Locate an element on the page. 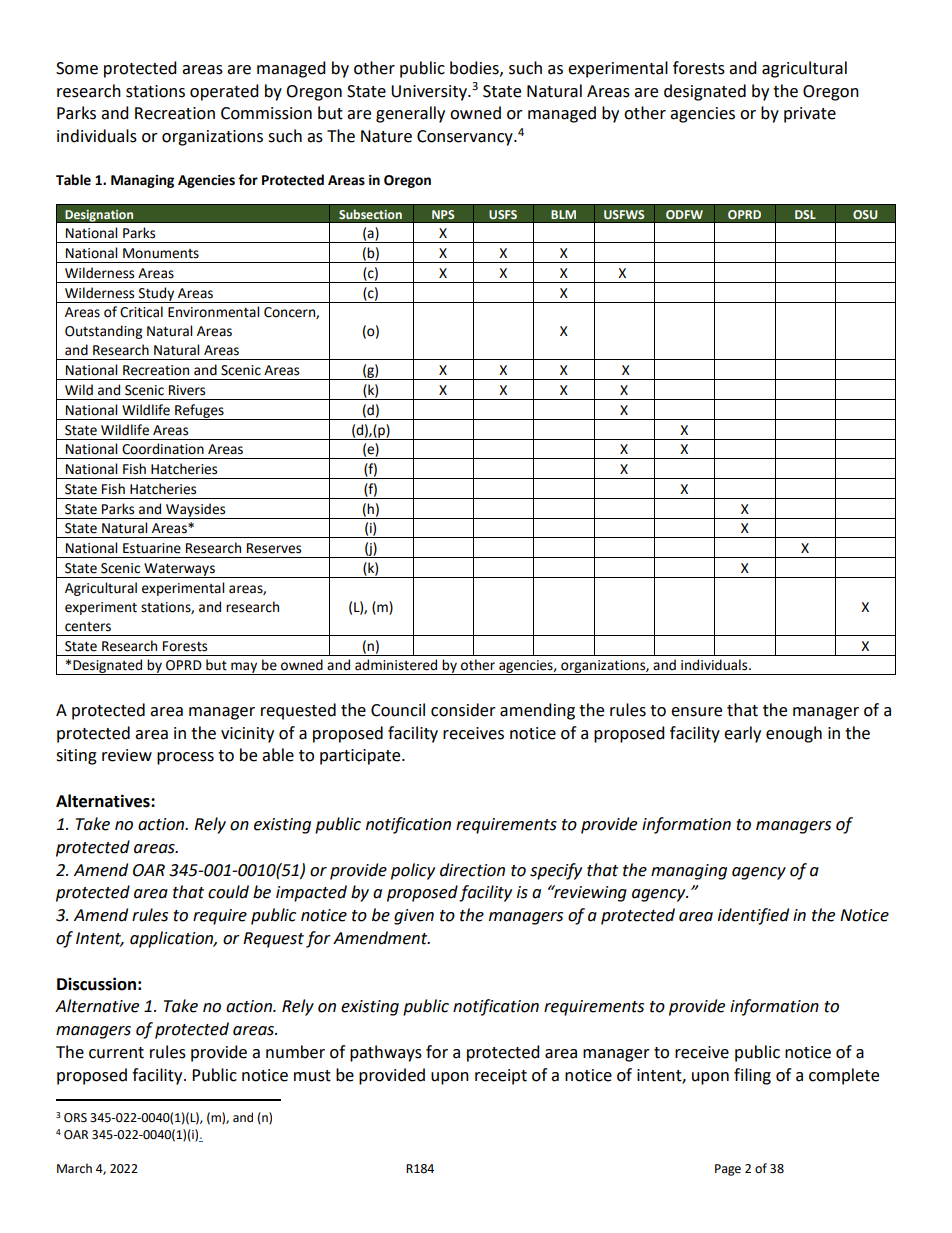  enough is located at coordinates (794, 734).
